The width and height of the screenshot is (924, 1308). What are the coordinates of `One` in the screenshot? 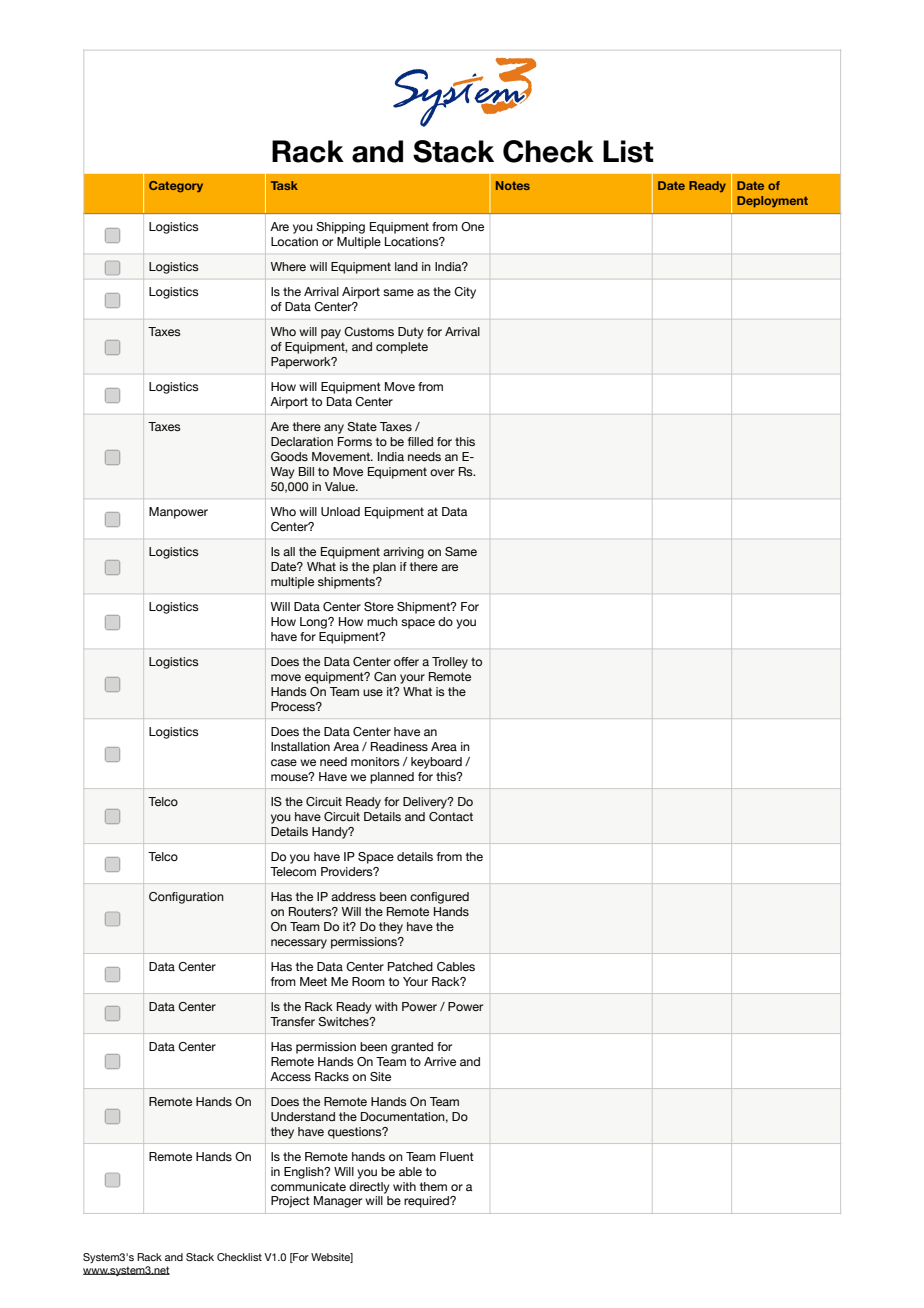 It's located at (472, 226).
